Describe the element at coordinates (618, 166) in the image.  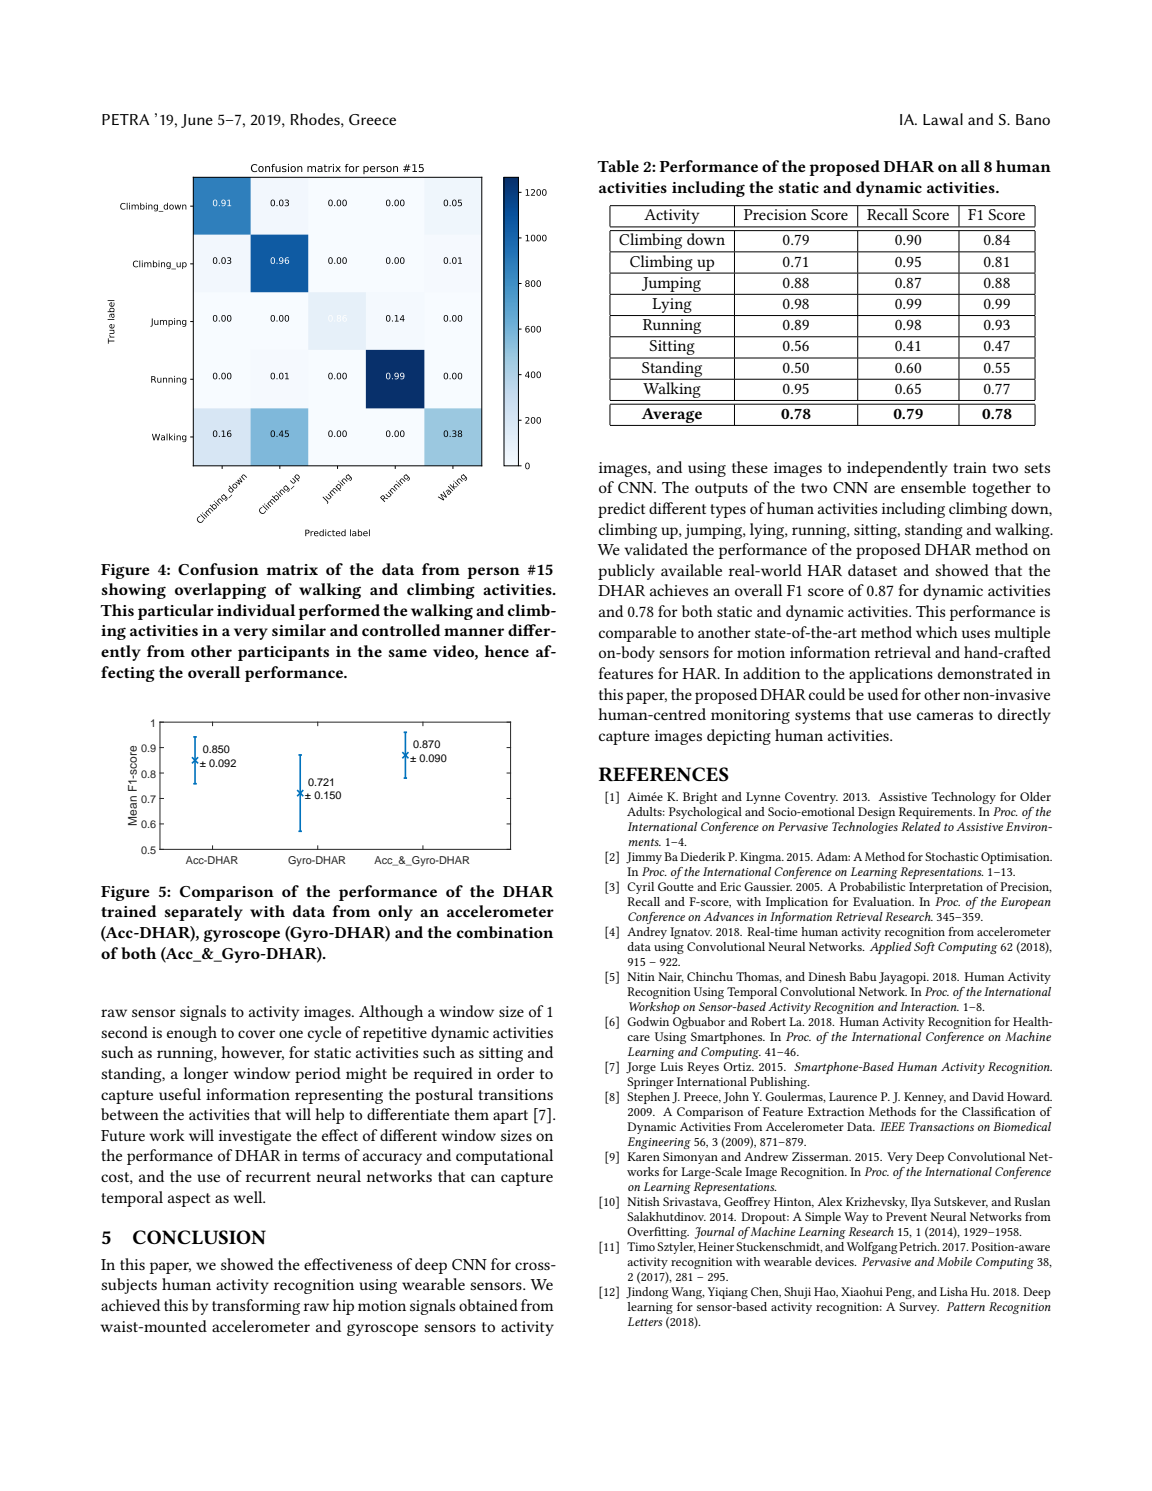
I see `Table` at that location.
